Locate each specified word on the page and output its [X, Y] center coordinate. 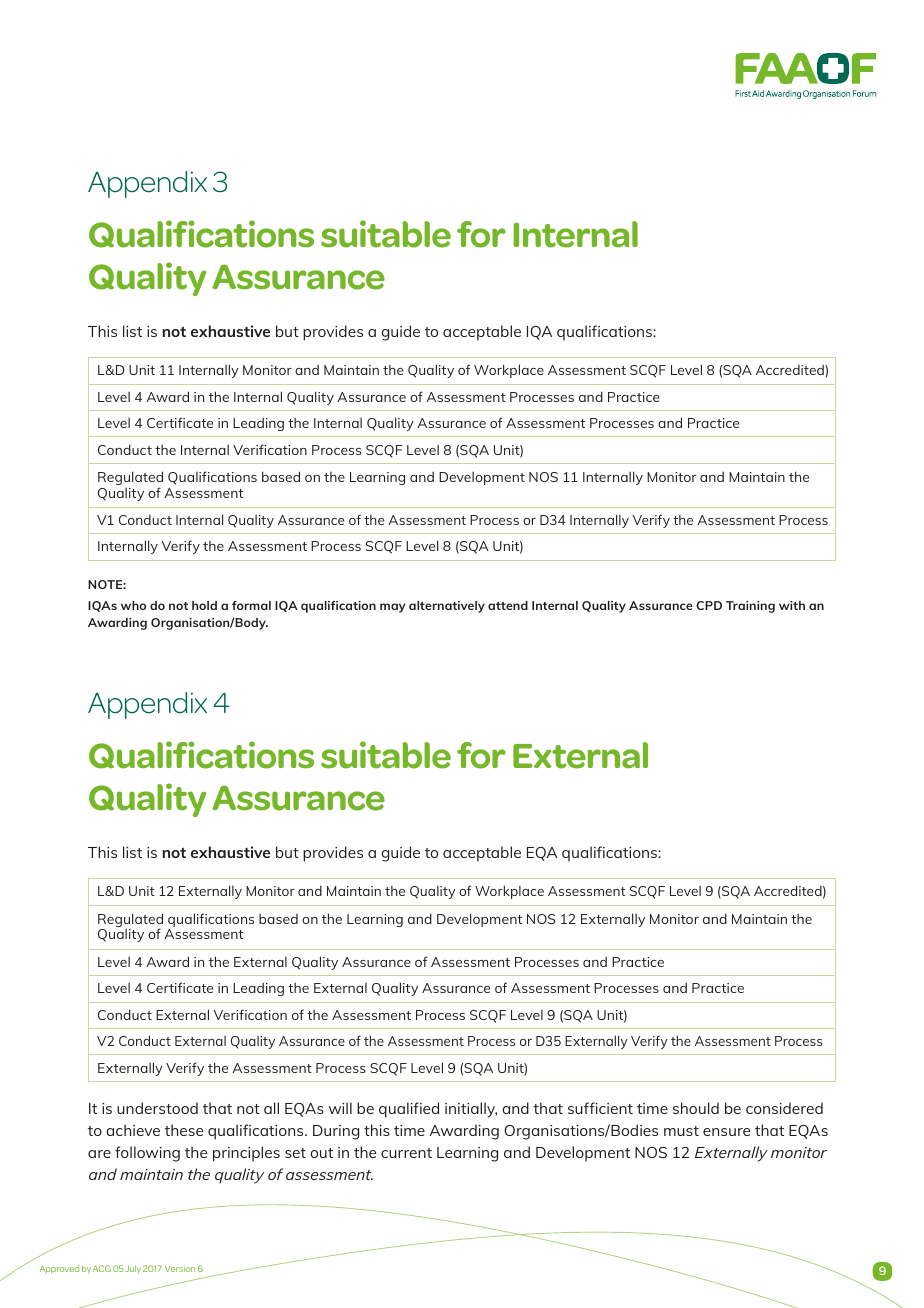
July [133, 1269]
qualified [409, 1110]
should [696, 1108]
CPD [709, 605]
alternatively [447, 607]
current [406, 1153]
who [133, 605]
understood [157, 1108]
